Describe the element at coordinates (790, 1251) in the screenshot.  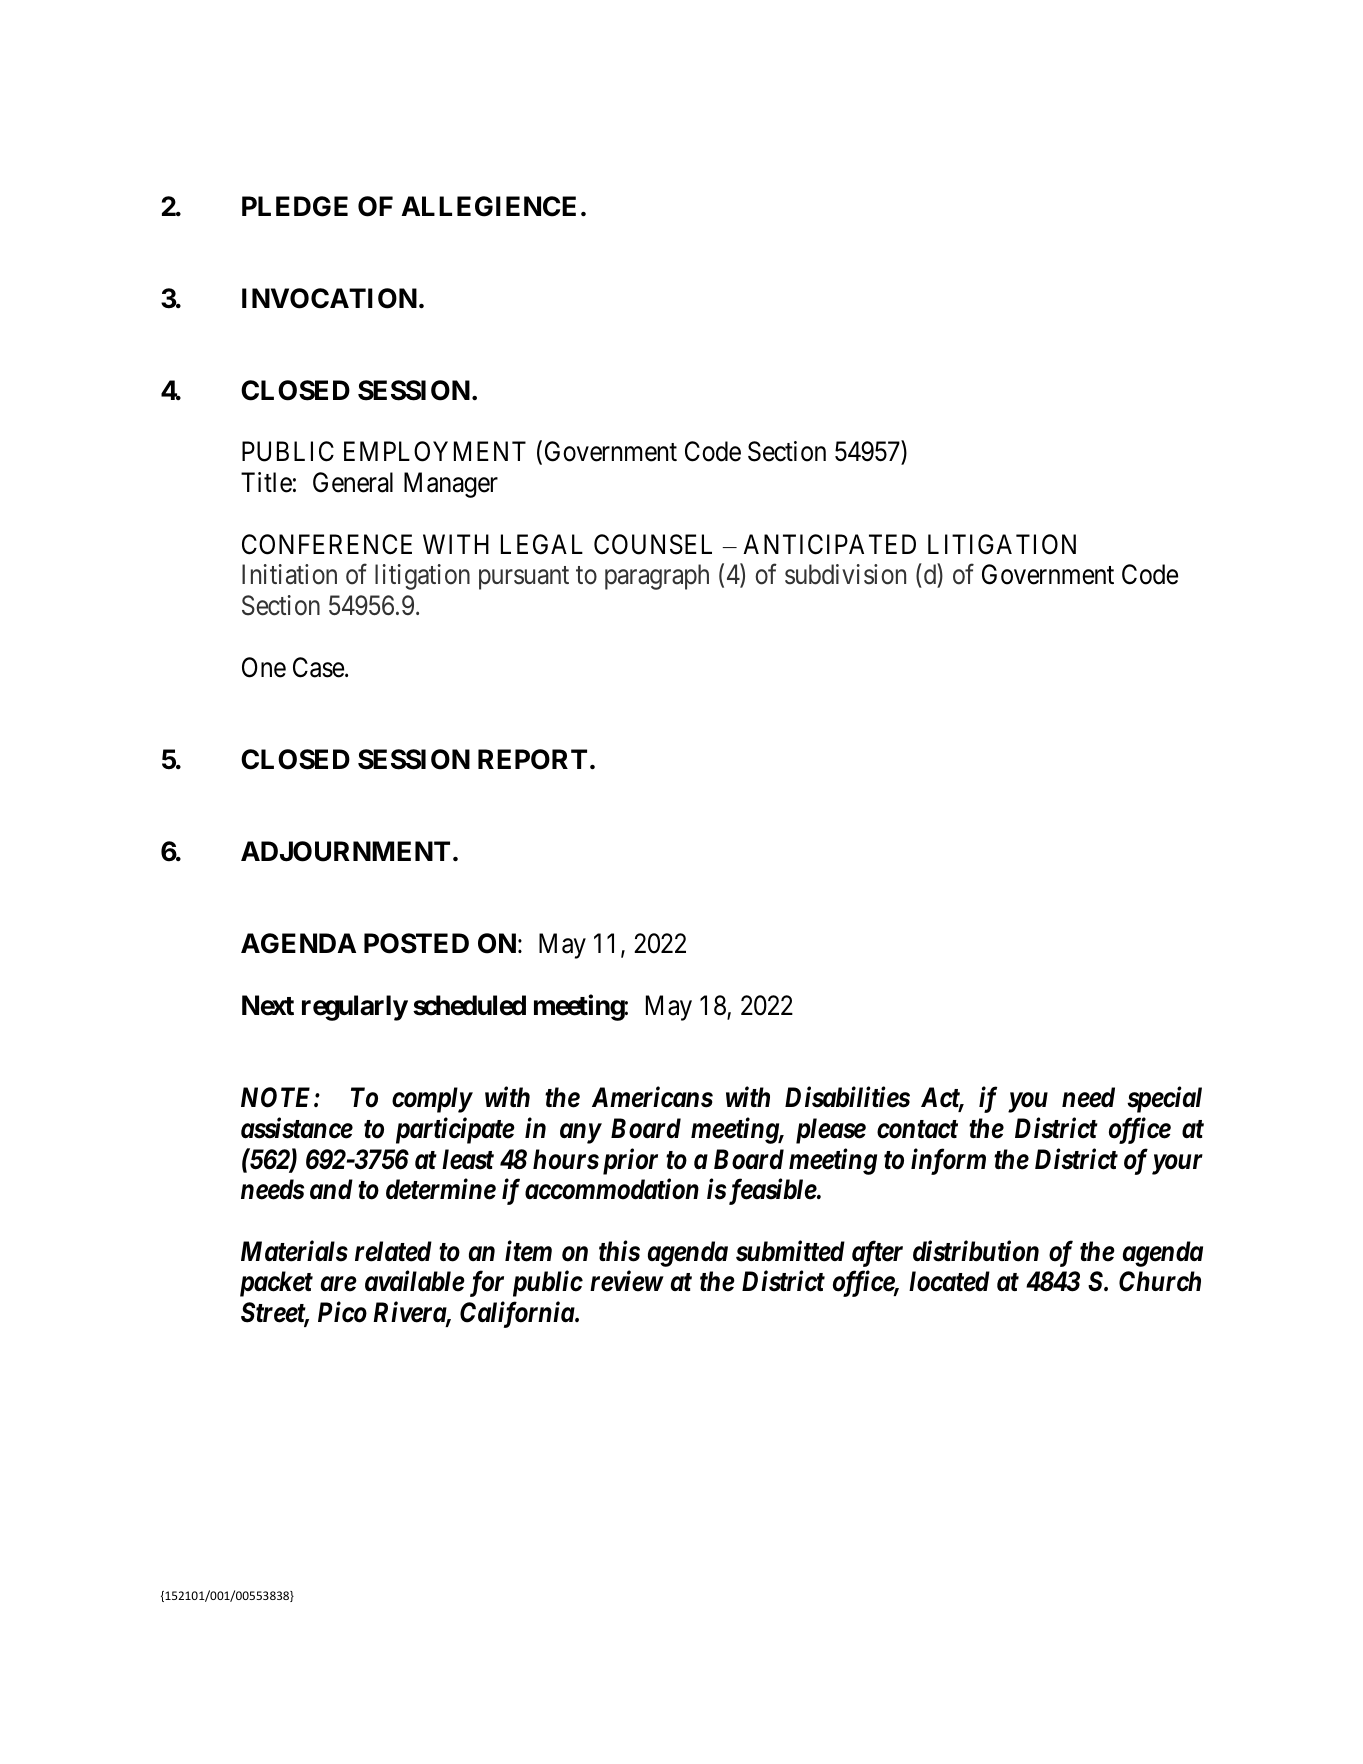
I see `submitted` at that location.
